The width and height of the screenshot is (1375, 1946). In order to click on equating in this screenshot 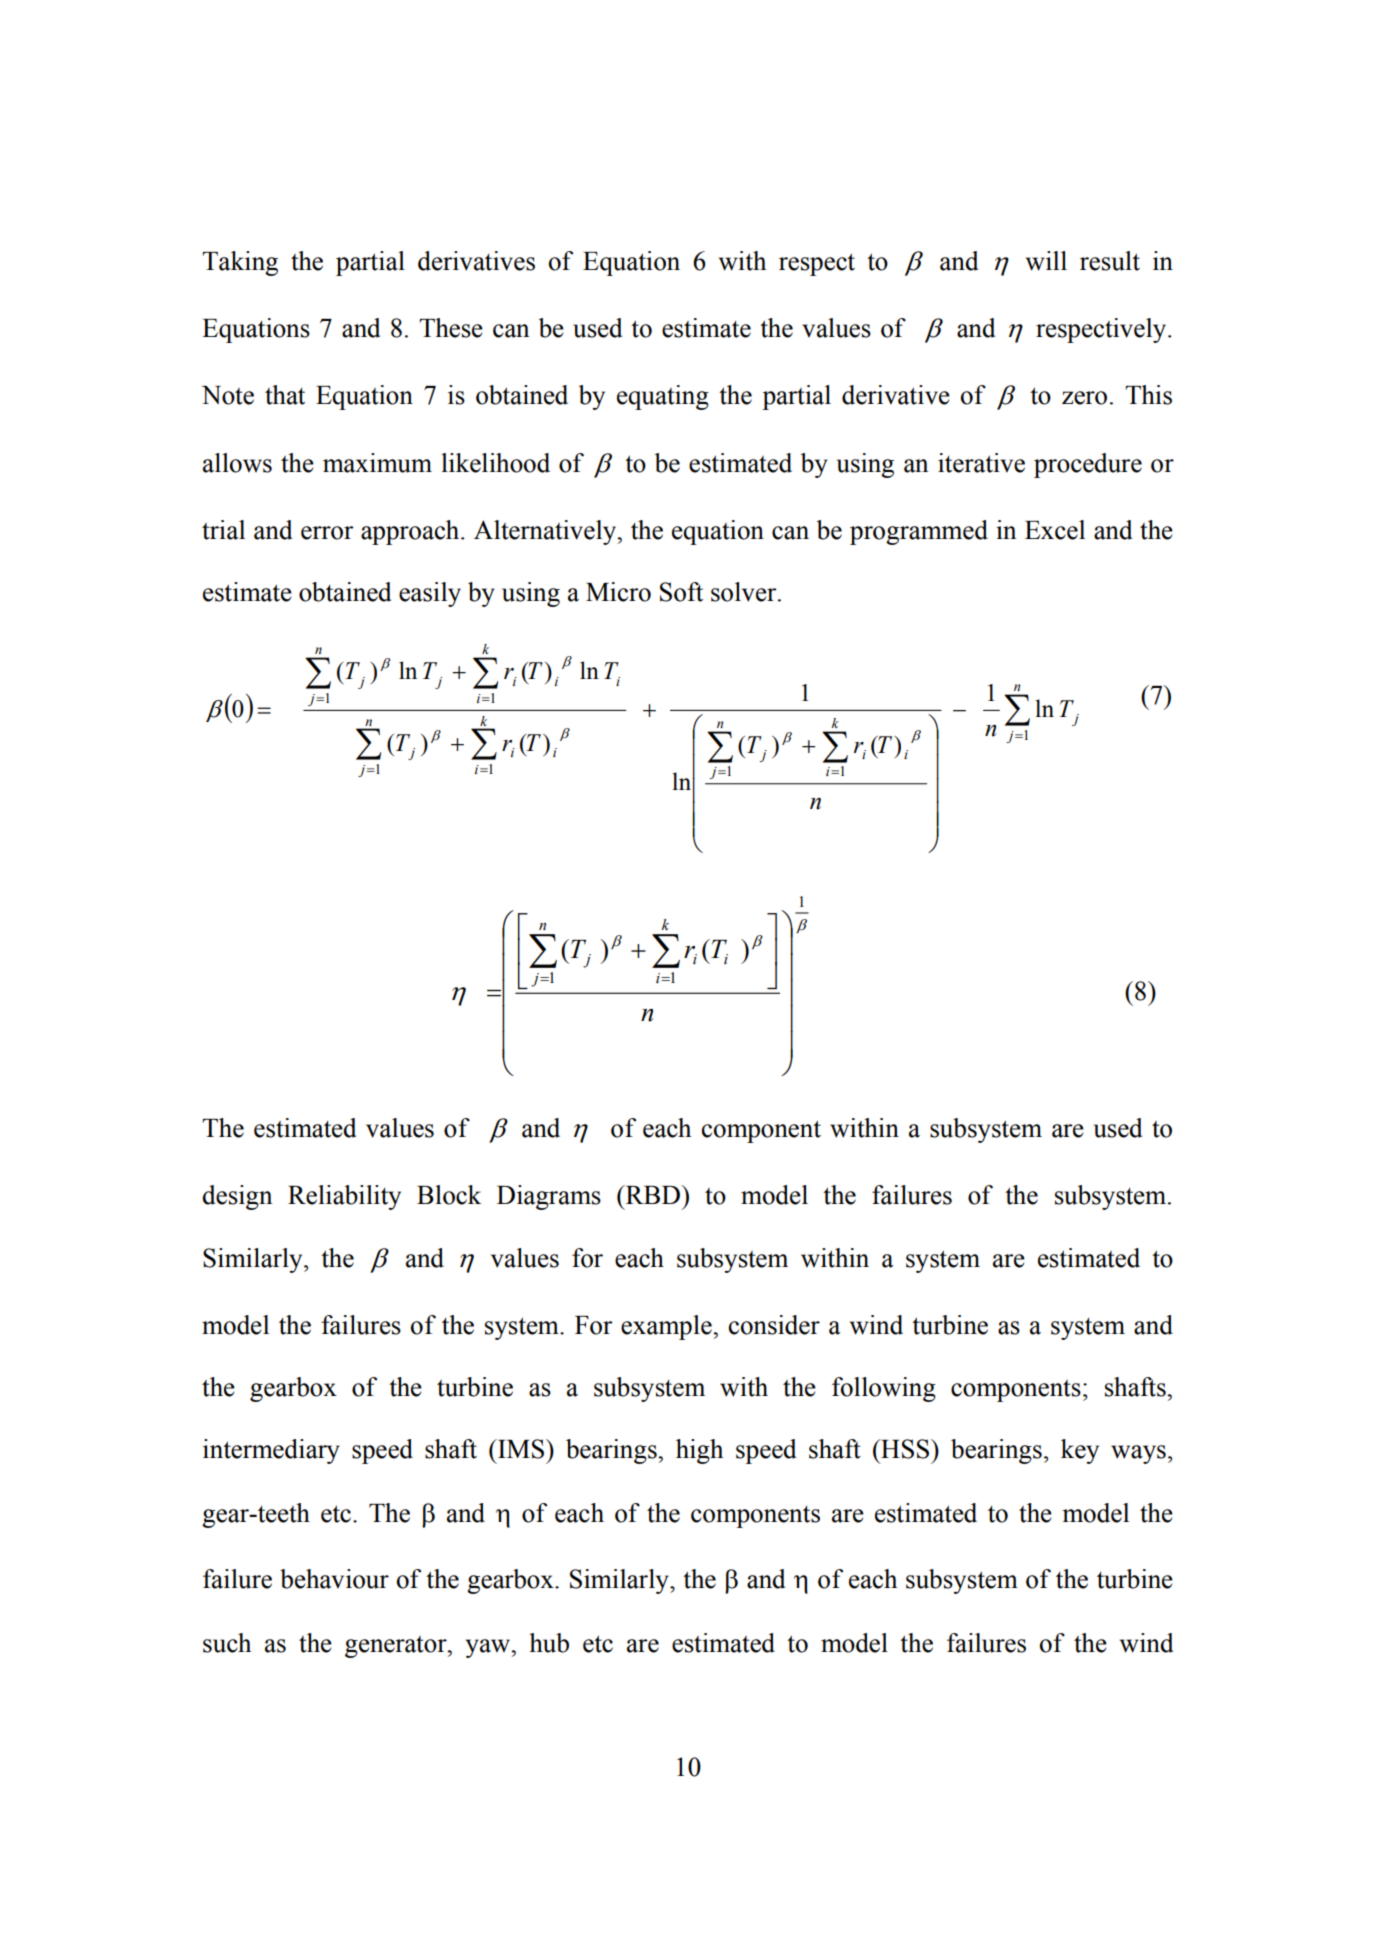, I will do `click(663, 397)`.
